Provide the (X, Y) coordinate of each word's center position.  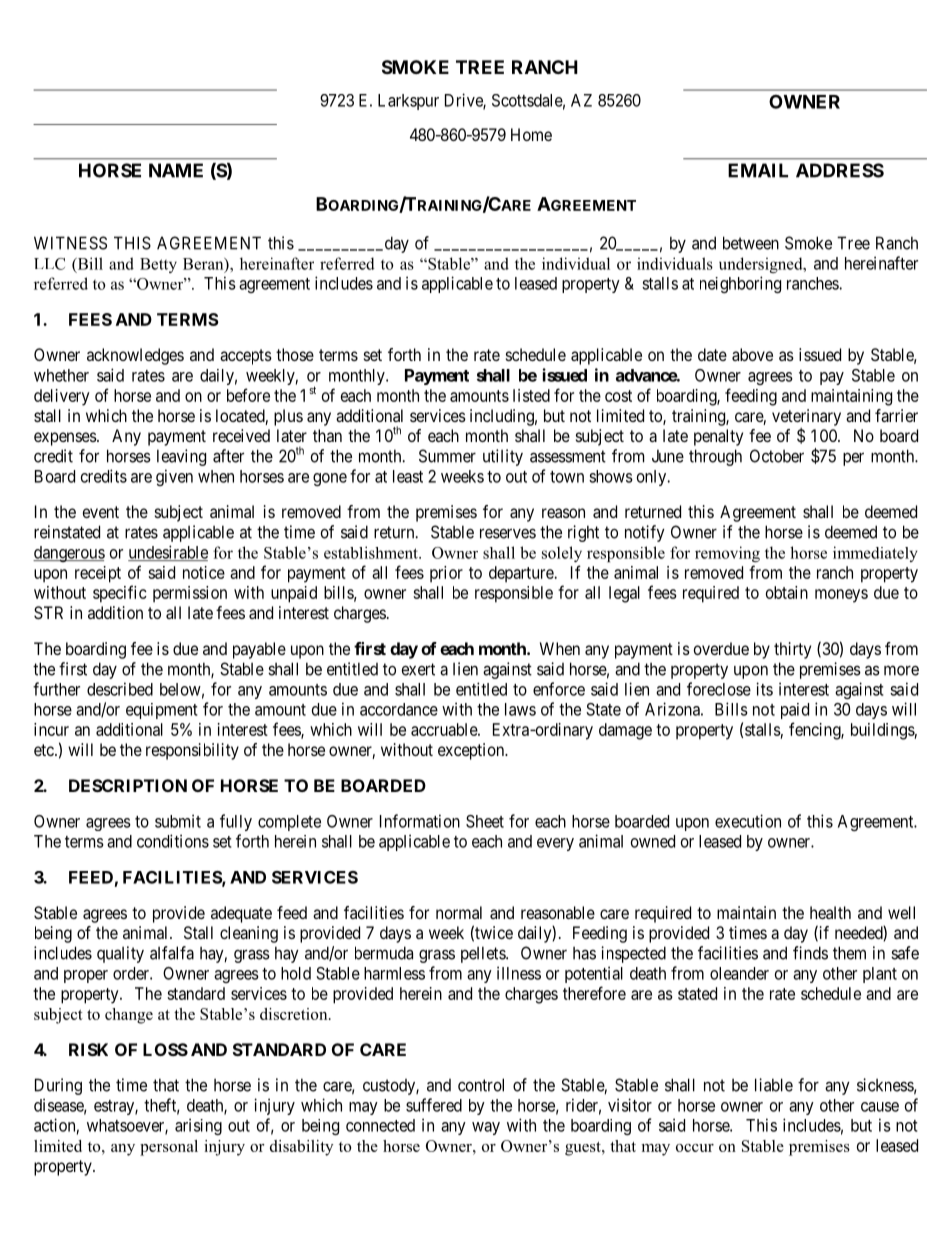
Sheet (485, 821)
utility (503, 457)
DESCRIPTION (128, 785)
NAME (176, 170)
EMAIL (758, 170)
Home (531, 134)
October (777, 456)
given (174, 477)
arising (198, 1126)
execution (748, 821)
